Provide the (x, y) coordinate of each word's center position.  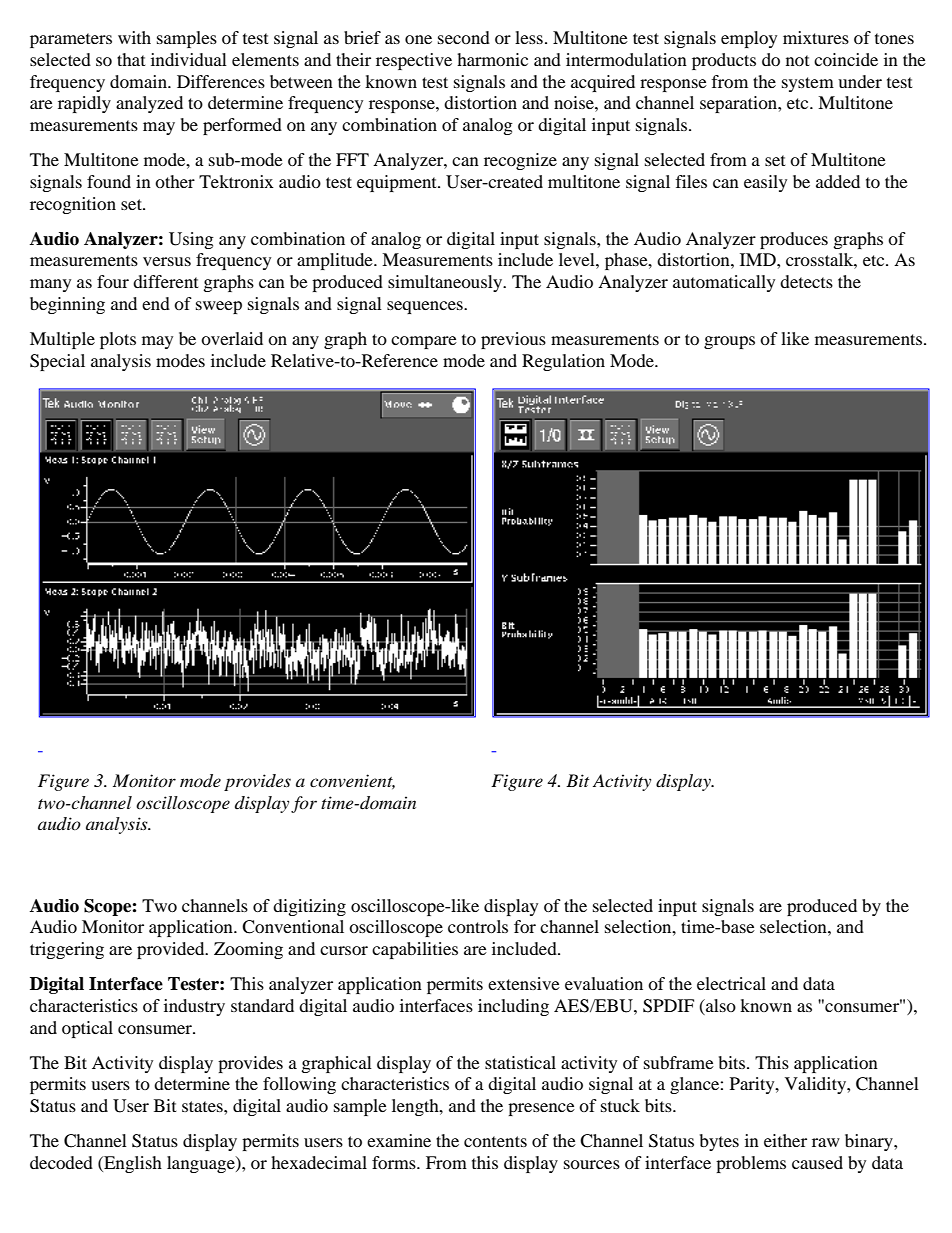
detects (806, 281)
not (797, 60)
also (720, 1007)
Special (57, 362)
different (165, 281)
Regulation (563, 362)
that (131, 59)
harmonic (492, 59)
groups (729, 342)
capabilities (415, 950)
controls (478, 926)
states (203, 1106)
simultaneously (446, 283)
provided (172, 950)
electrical (731, 983)
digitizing (309, 907)
